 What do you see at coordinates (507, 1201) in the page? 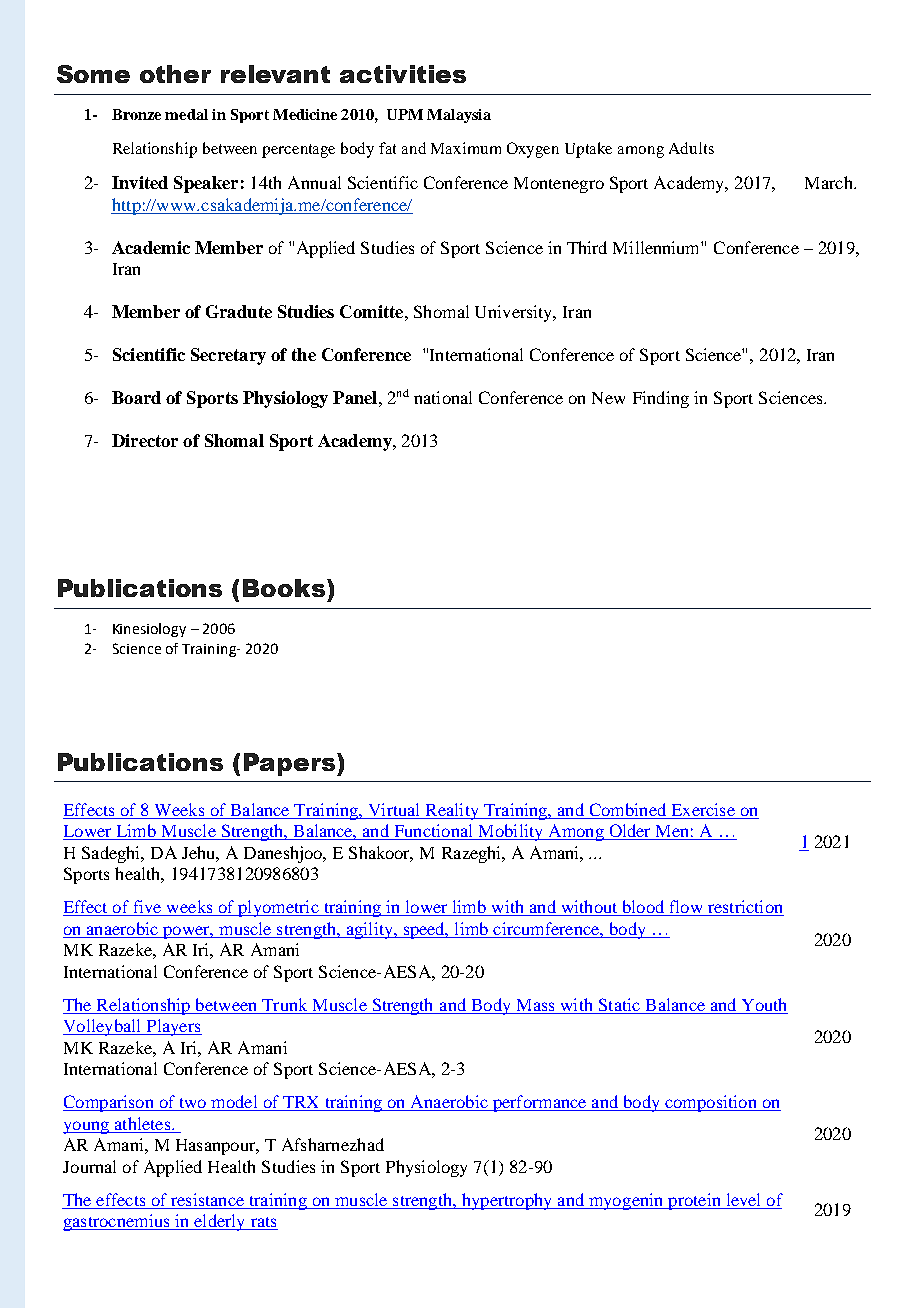
I see `hypertrophy` at bounding box center [507, 1201].
